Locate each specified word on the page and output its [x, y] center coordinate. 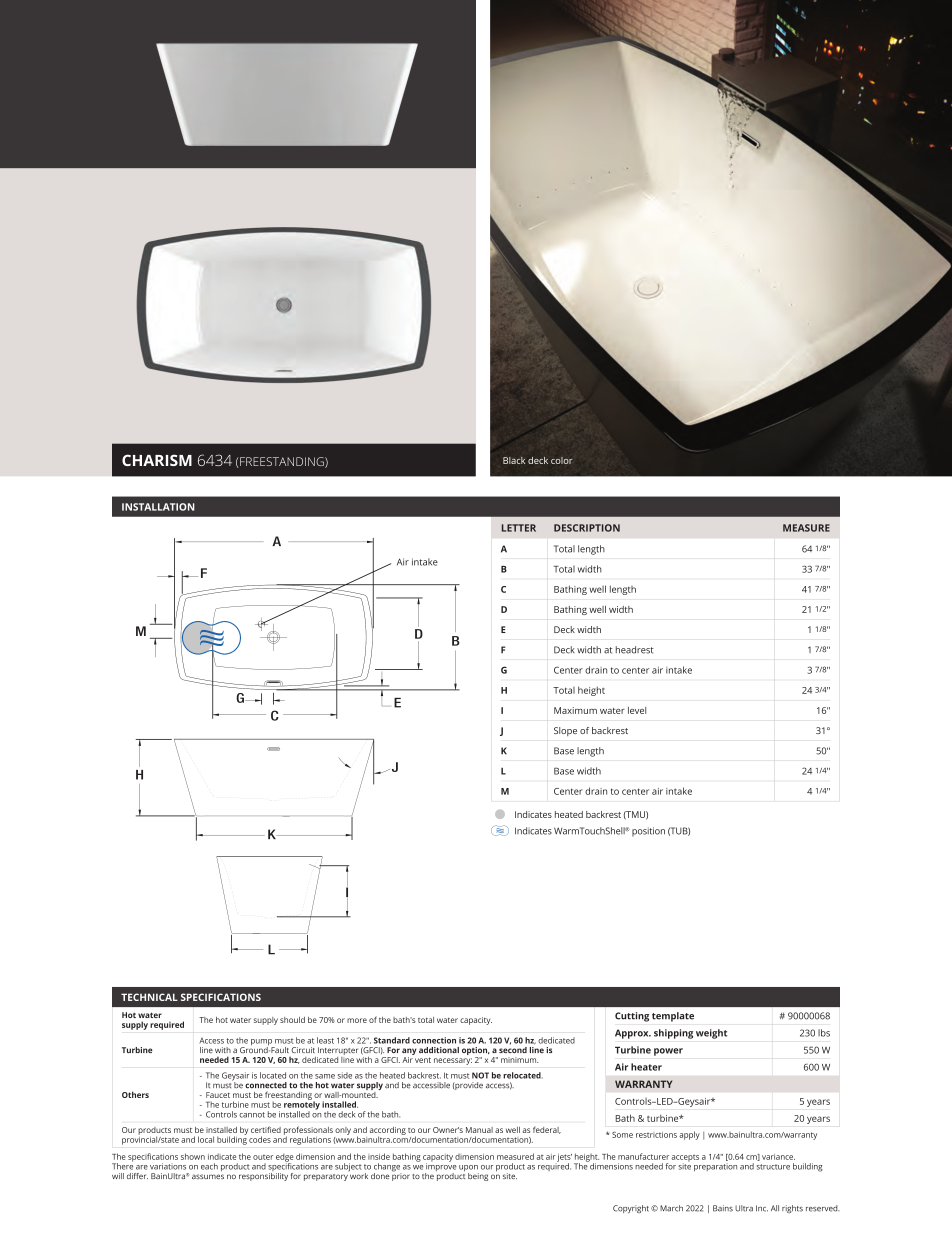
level [637, 710]
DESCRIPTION [587, 528]
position [648, 832]
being [478, 1177]
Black [514, 460]
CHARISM [157, 460]
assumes [208, 1176]
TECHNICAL [149, 997]
